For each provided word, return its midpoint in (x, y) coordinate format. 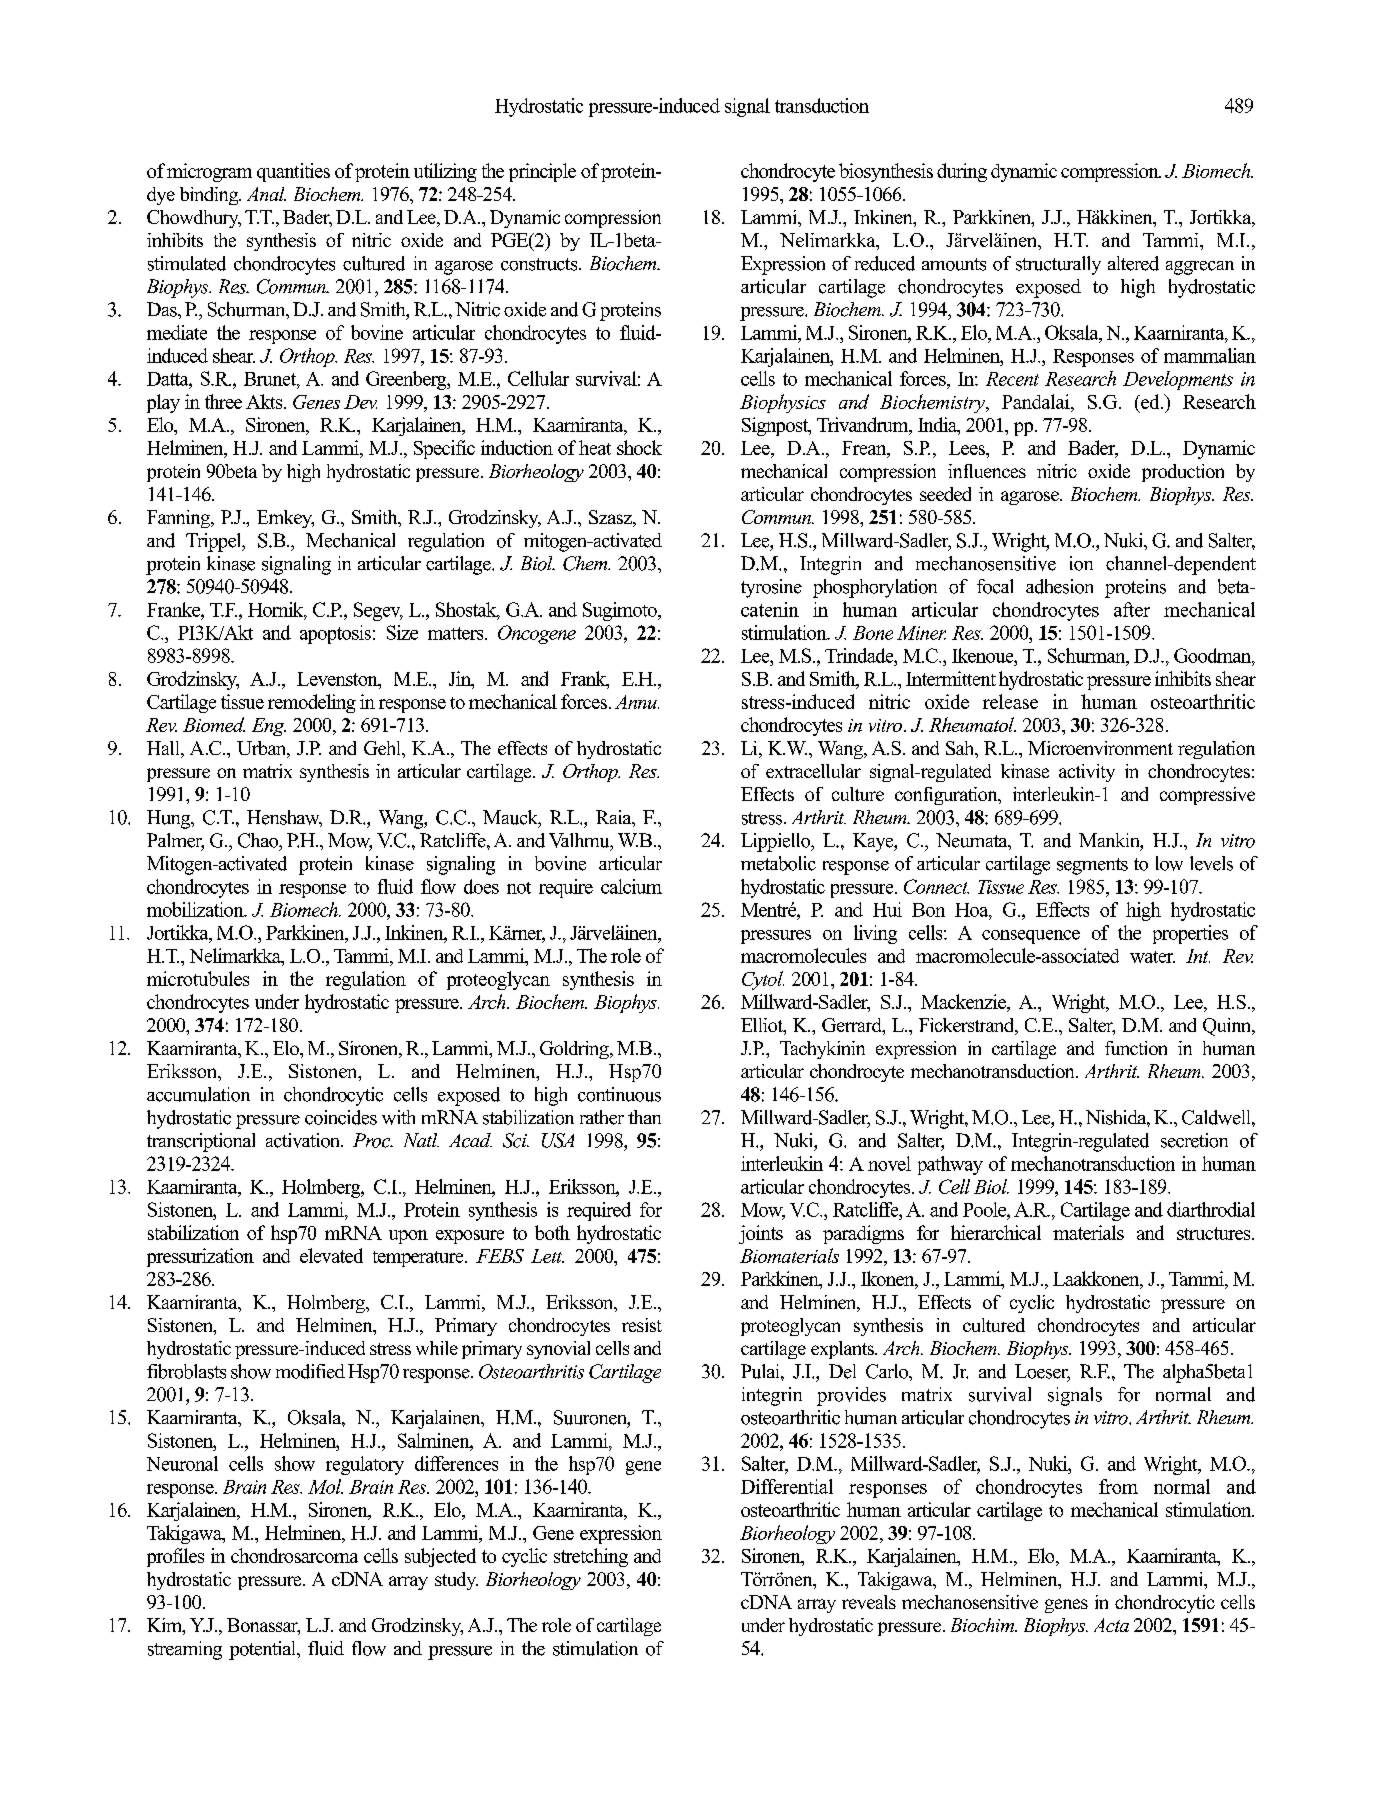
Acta (1111, 1625)
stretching (591, 1557)
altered (1133, 263)
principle (542, 172)
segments (1092, 866)
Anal (266, 194)
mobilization (196, 909)
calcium (631, 886)
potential (263, 1650)
